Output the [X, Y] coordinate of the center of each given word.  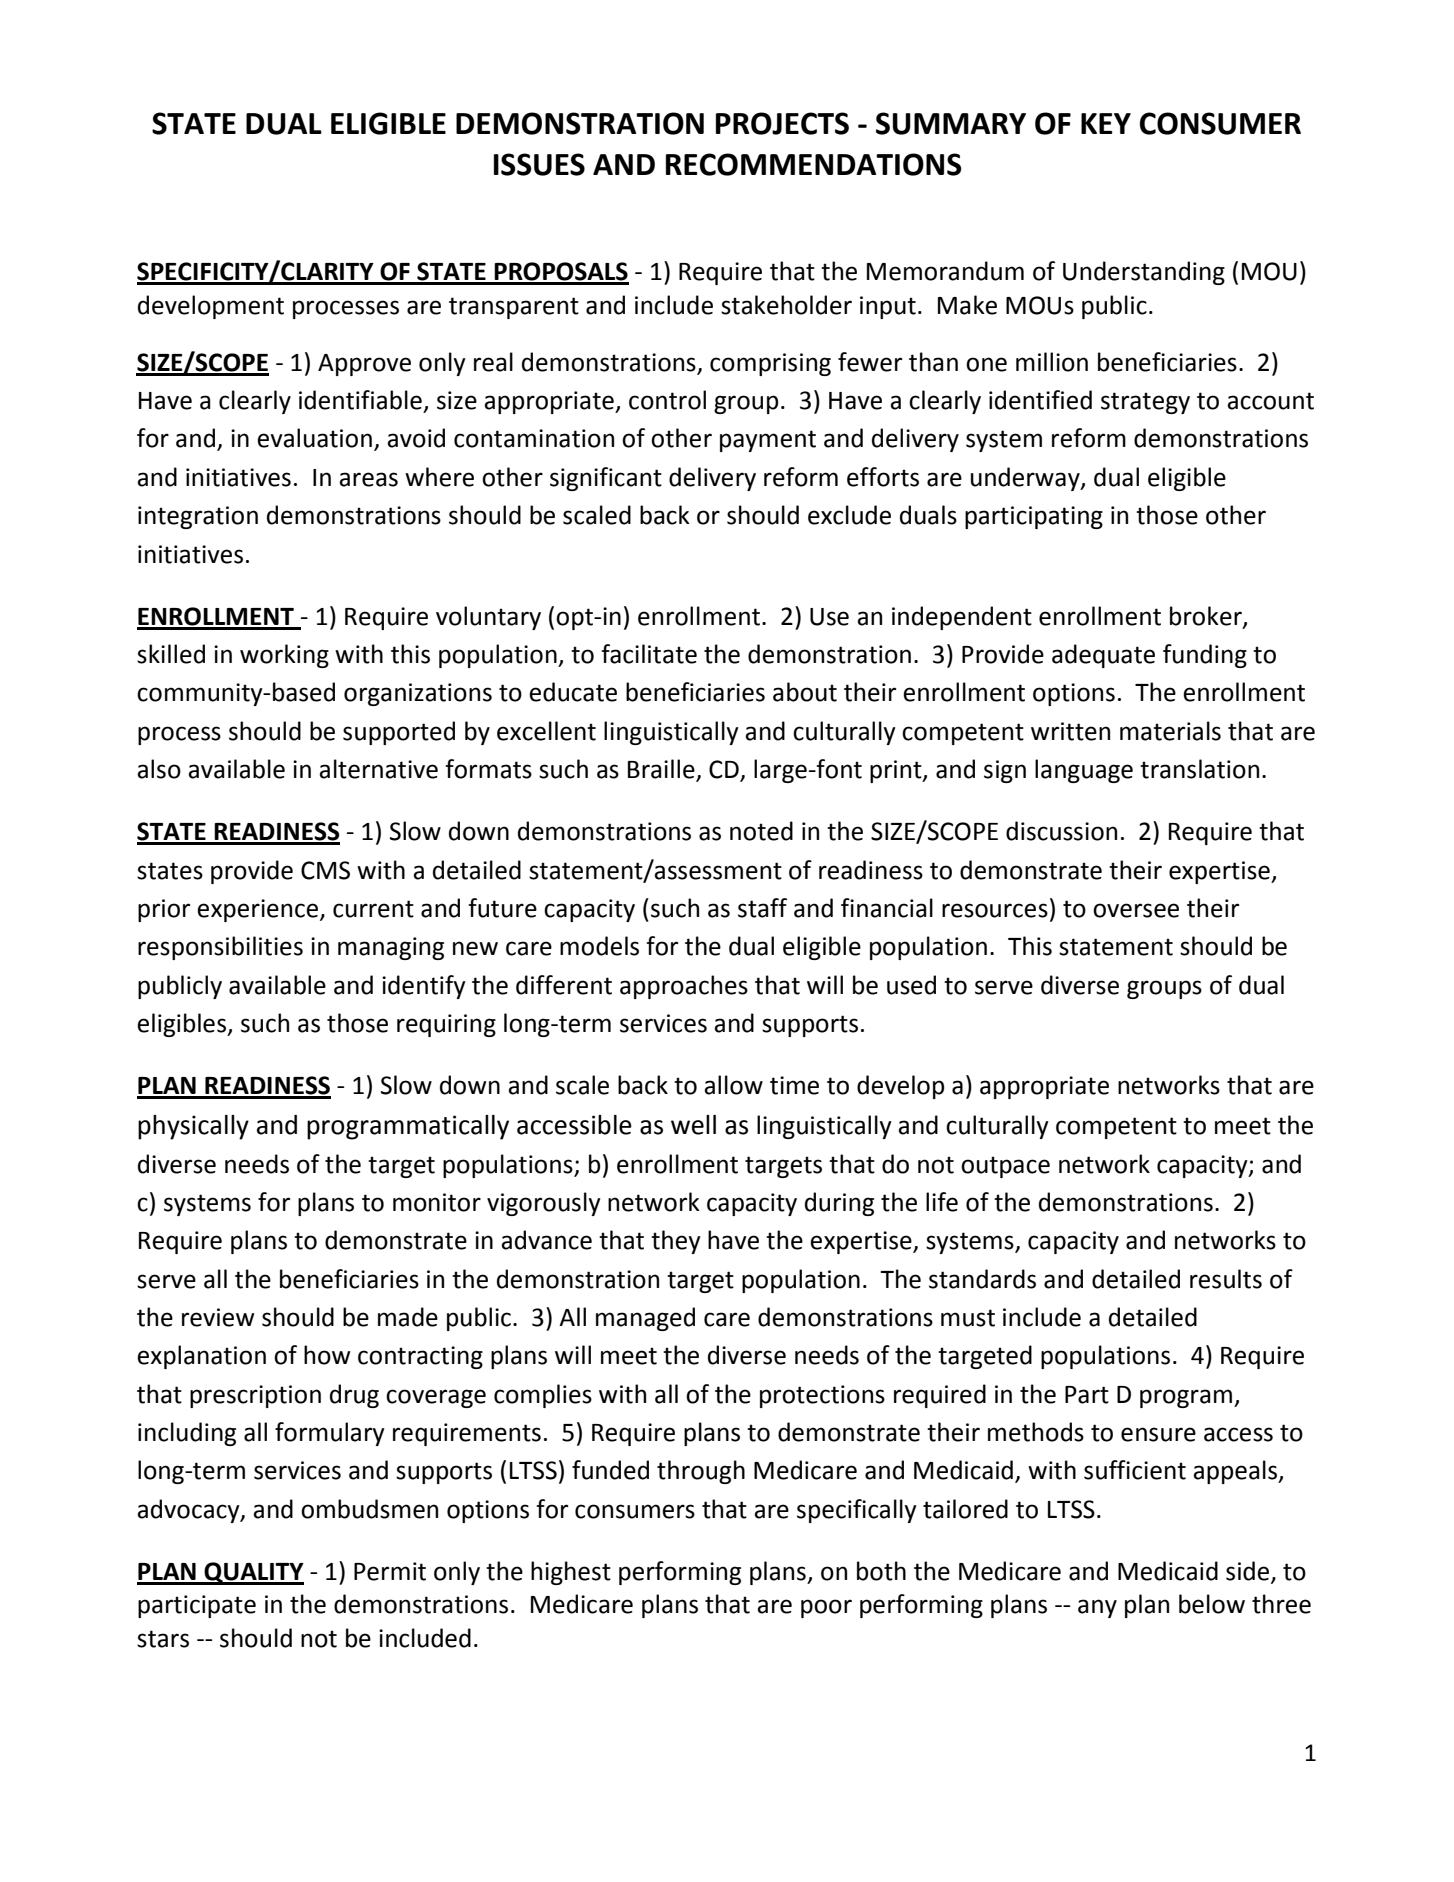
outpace [1005, 1167]
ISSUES [539, 164]
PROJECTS [782, 123]
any [1097, 1608]
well [693, 1125]
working [284, 656]
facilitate [649, 654]
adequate [1103, 656]
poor [826, 1608]
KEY [1106, 123]
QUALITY [253, 1573]
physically [193, 1127]
